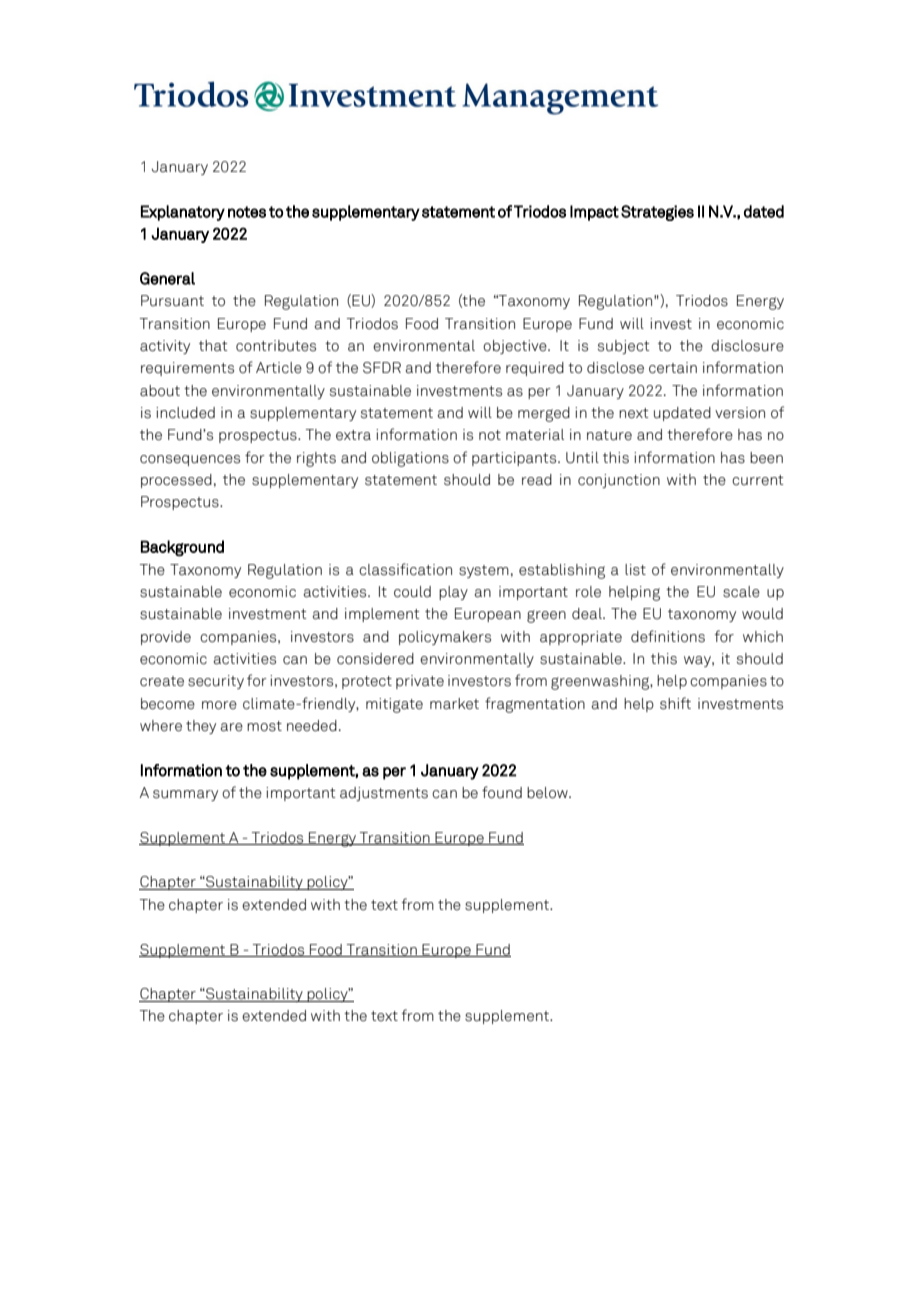 Image resolution: width=924 pixels, height=1308 pixels. What do you see at coordinates (185, 795) in the screenshot?
I see `summary` at bounding box center [185, 795].
